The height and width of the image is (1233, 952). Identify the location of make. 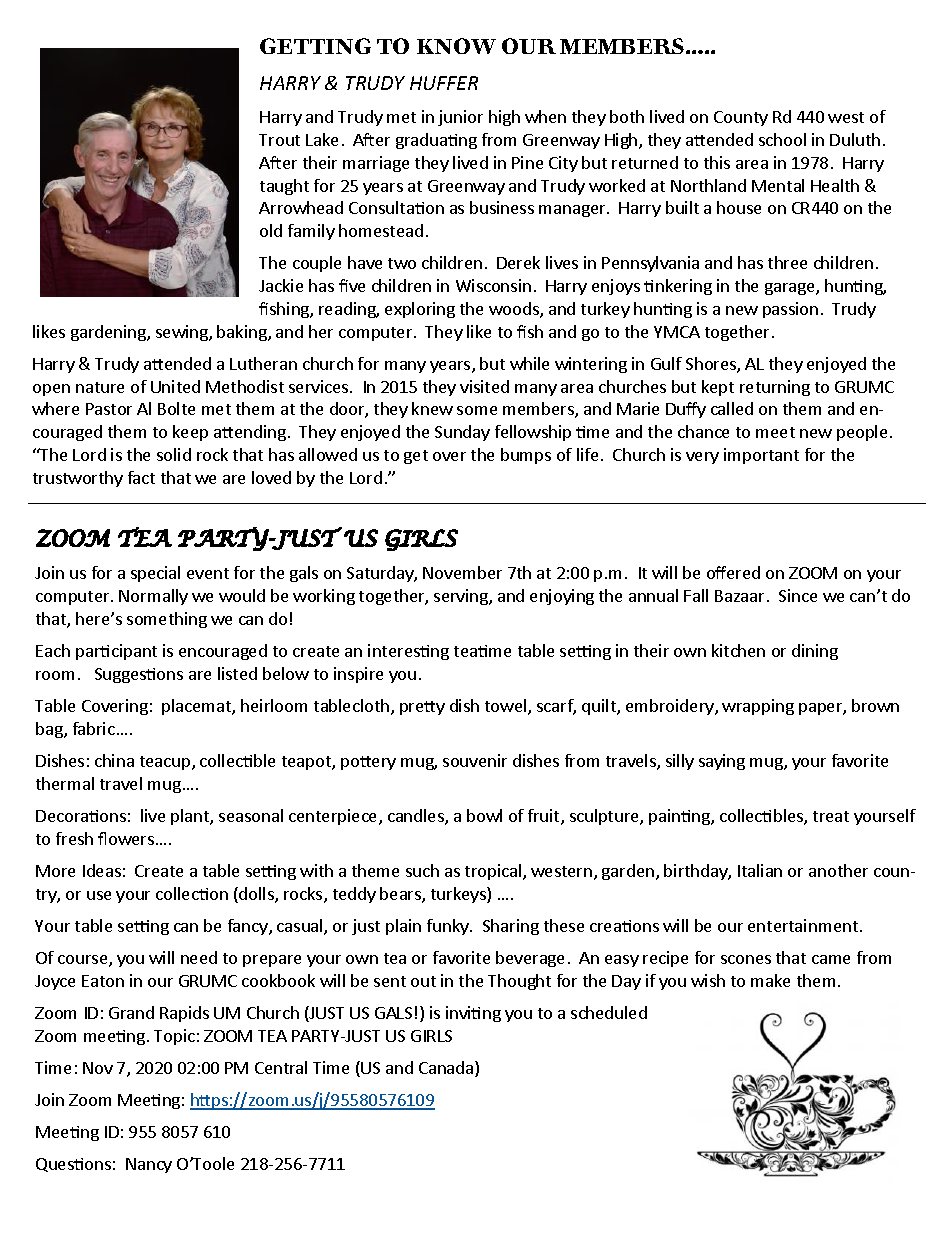
(770, 980).
